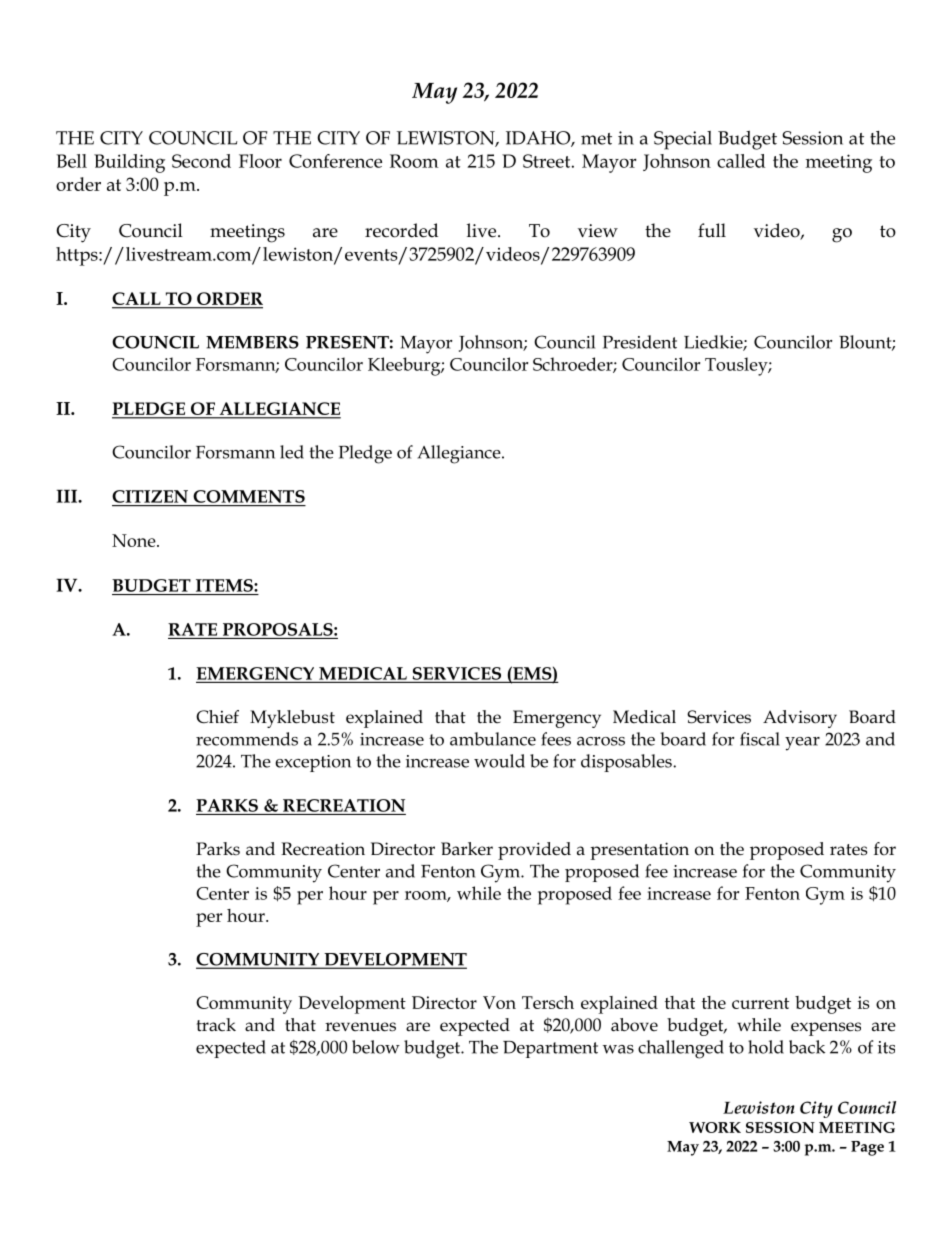 The image size is (952, 1233). I want to click on Department, so click(550, 1049).
